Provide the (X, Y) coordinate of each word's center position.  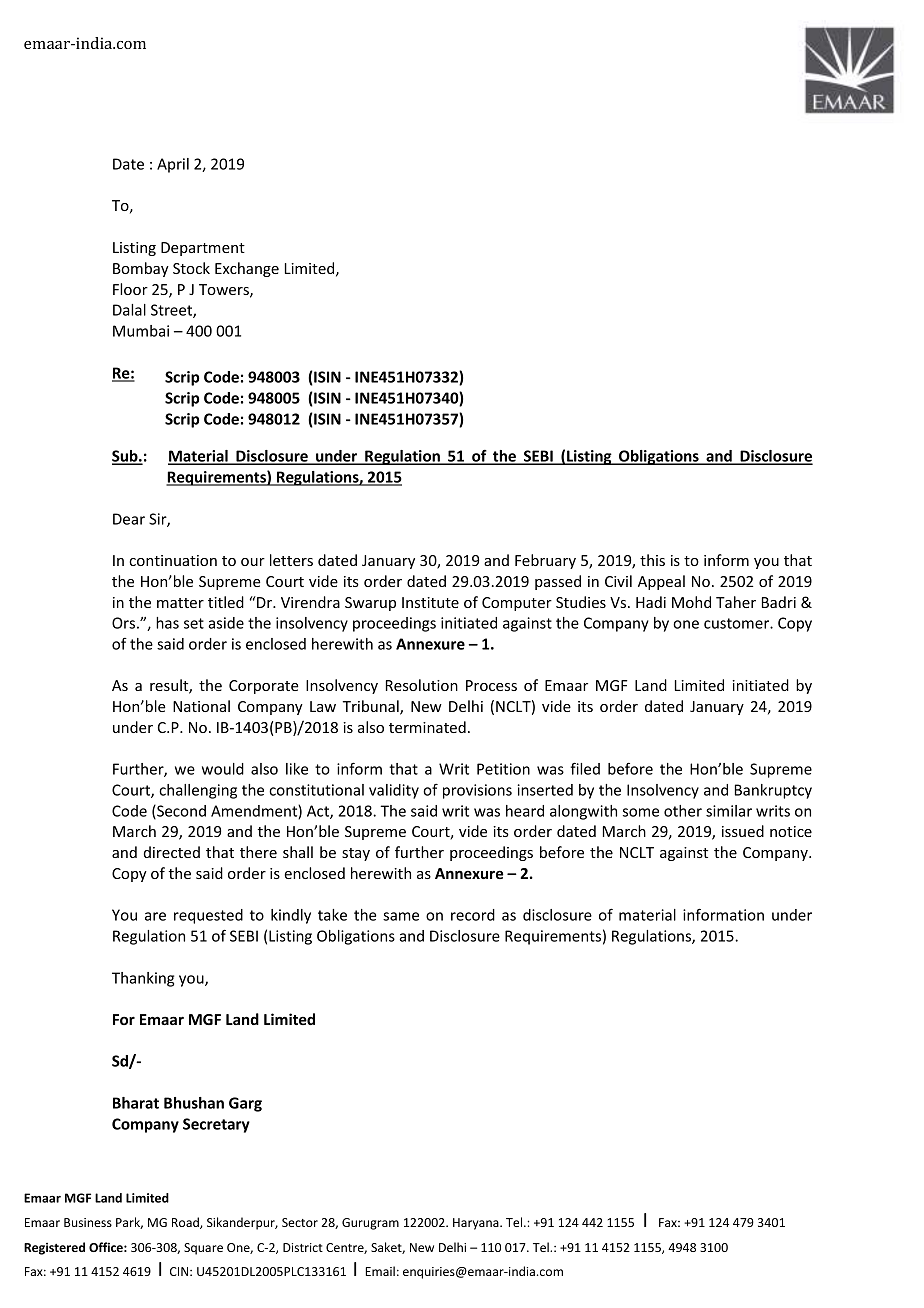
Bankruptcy (773, 791)
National (201, 706)
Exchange (247, 269)
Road (186, 1223)
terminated (427, 727)
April (173, 165)
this (652, 560)
